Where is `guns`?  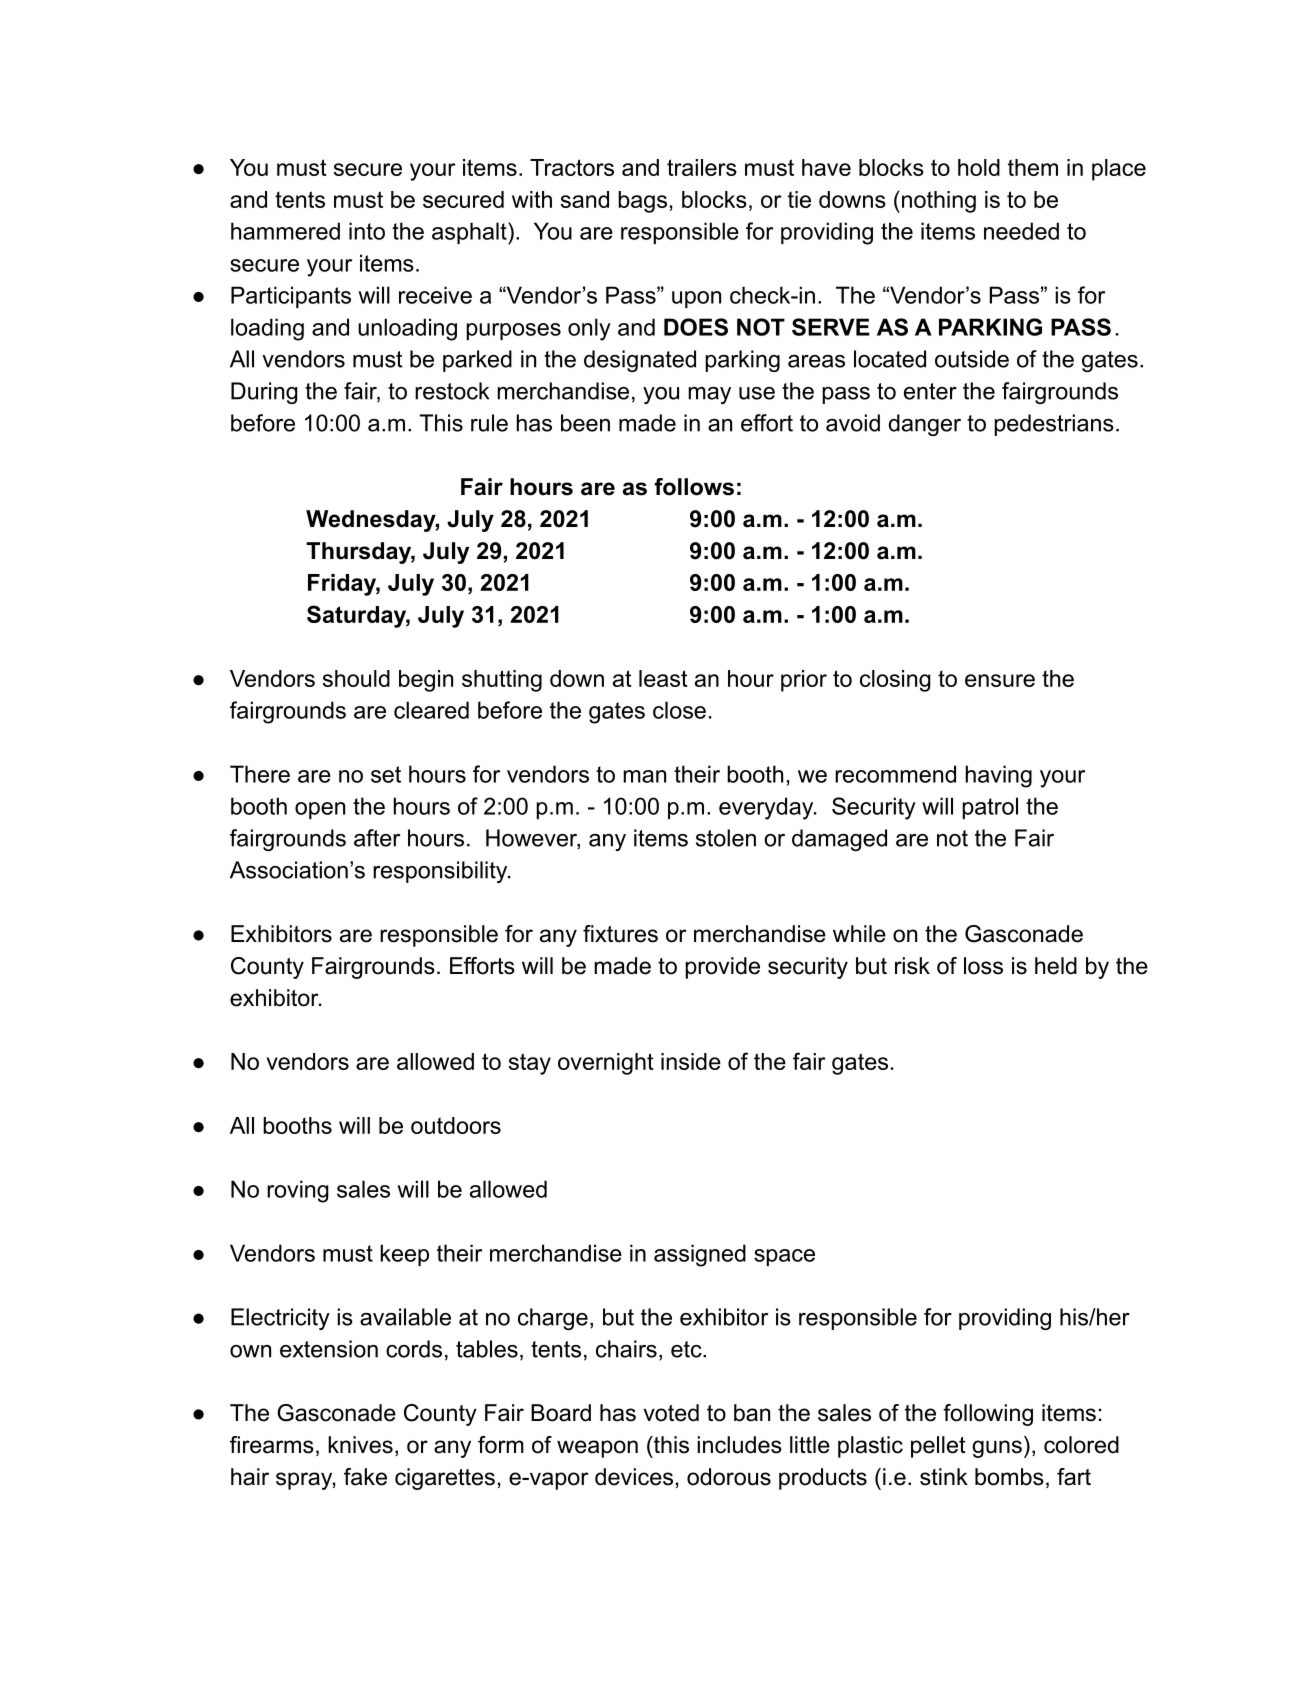 guns is located at coordinates (997, 1449).
